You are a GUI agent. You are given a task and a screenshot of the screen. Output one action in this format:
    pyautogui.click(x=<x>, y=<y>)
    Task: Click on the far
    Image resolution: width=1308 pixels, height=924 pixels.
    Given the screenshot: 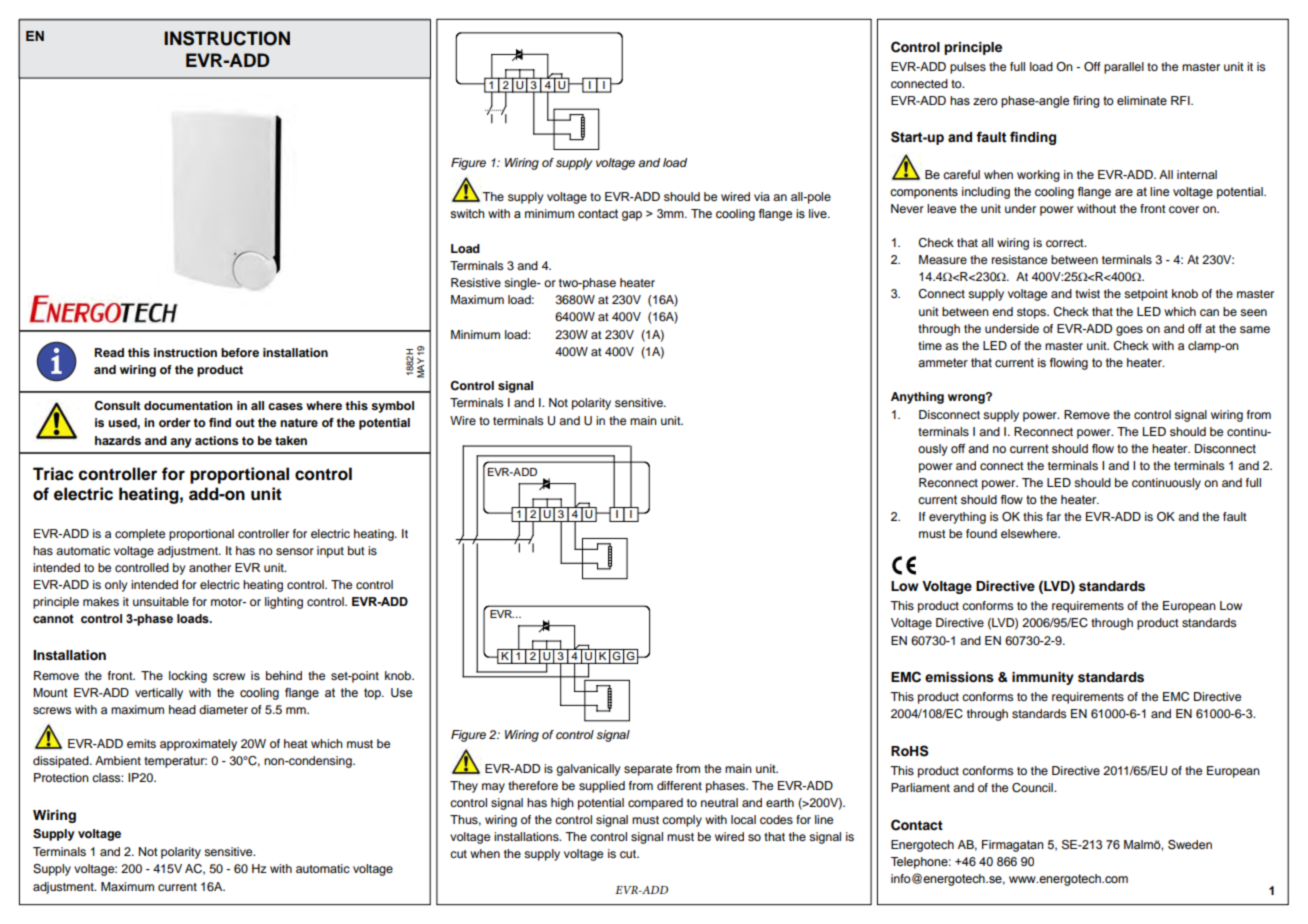 What is the action you would take?
    pyautogui.click(x=1053, y=516)
